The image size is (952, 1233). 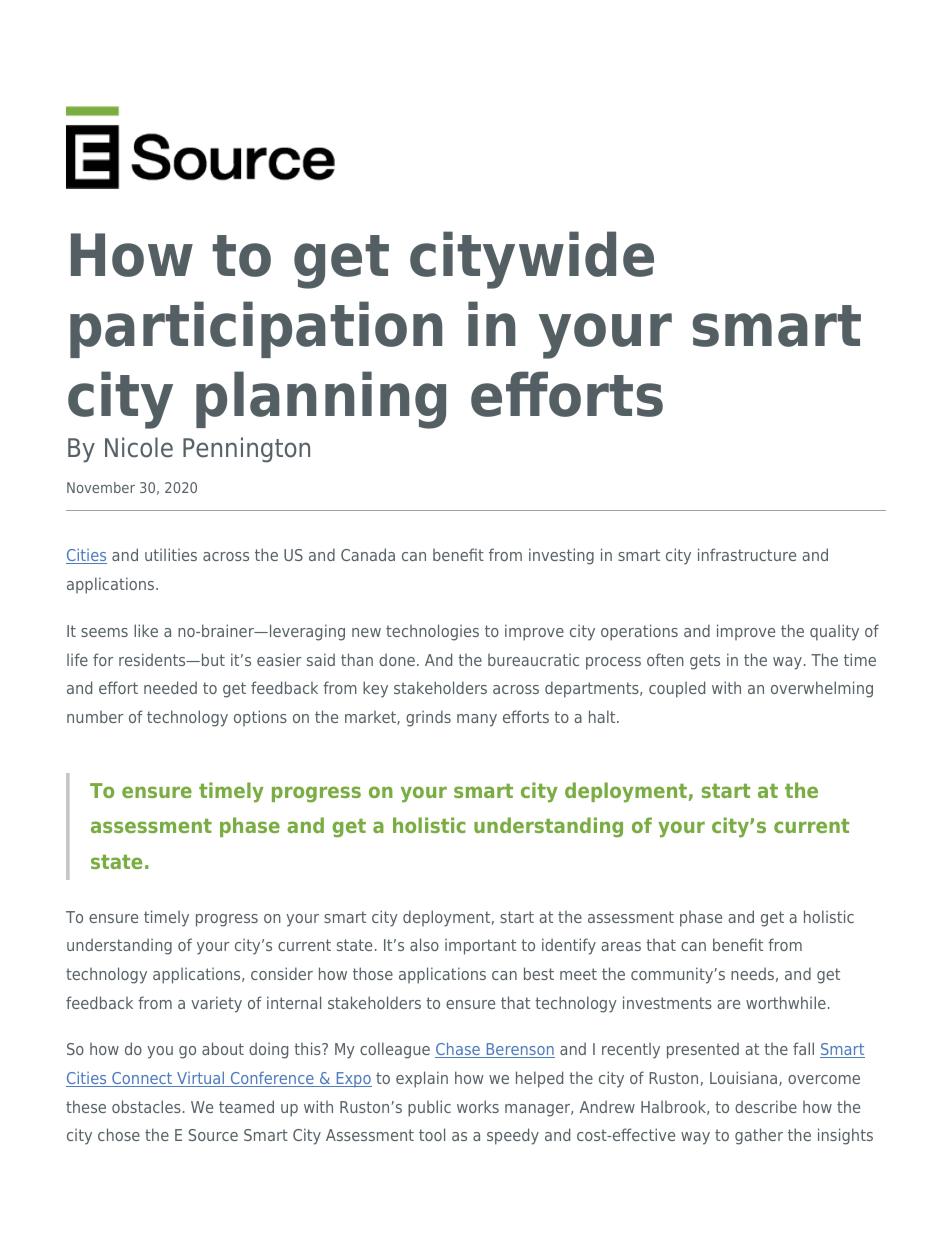 I want to click on obstacles, so click(x=146, y=1106).
